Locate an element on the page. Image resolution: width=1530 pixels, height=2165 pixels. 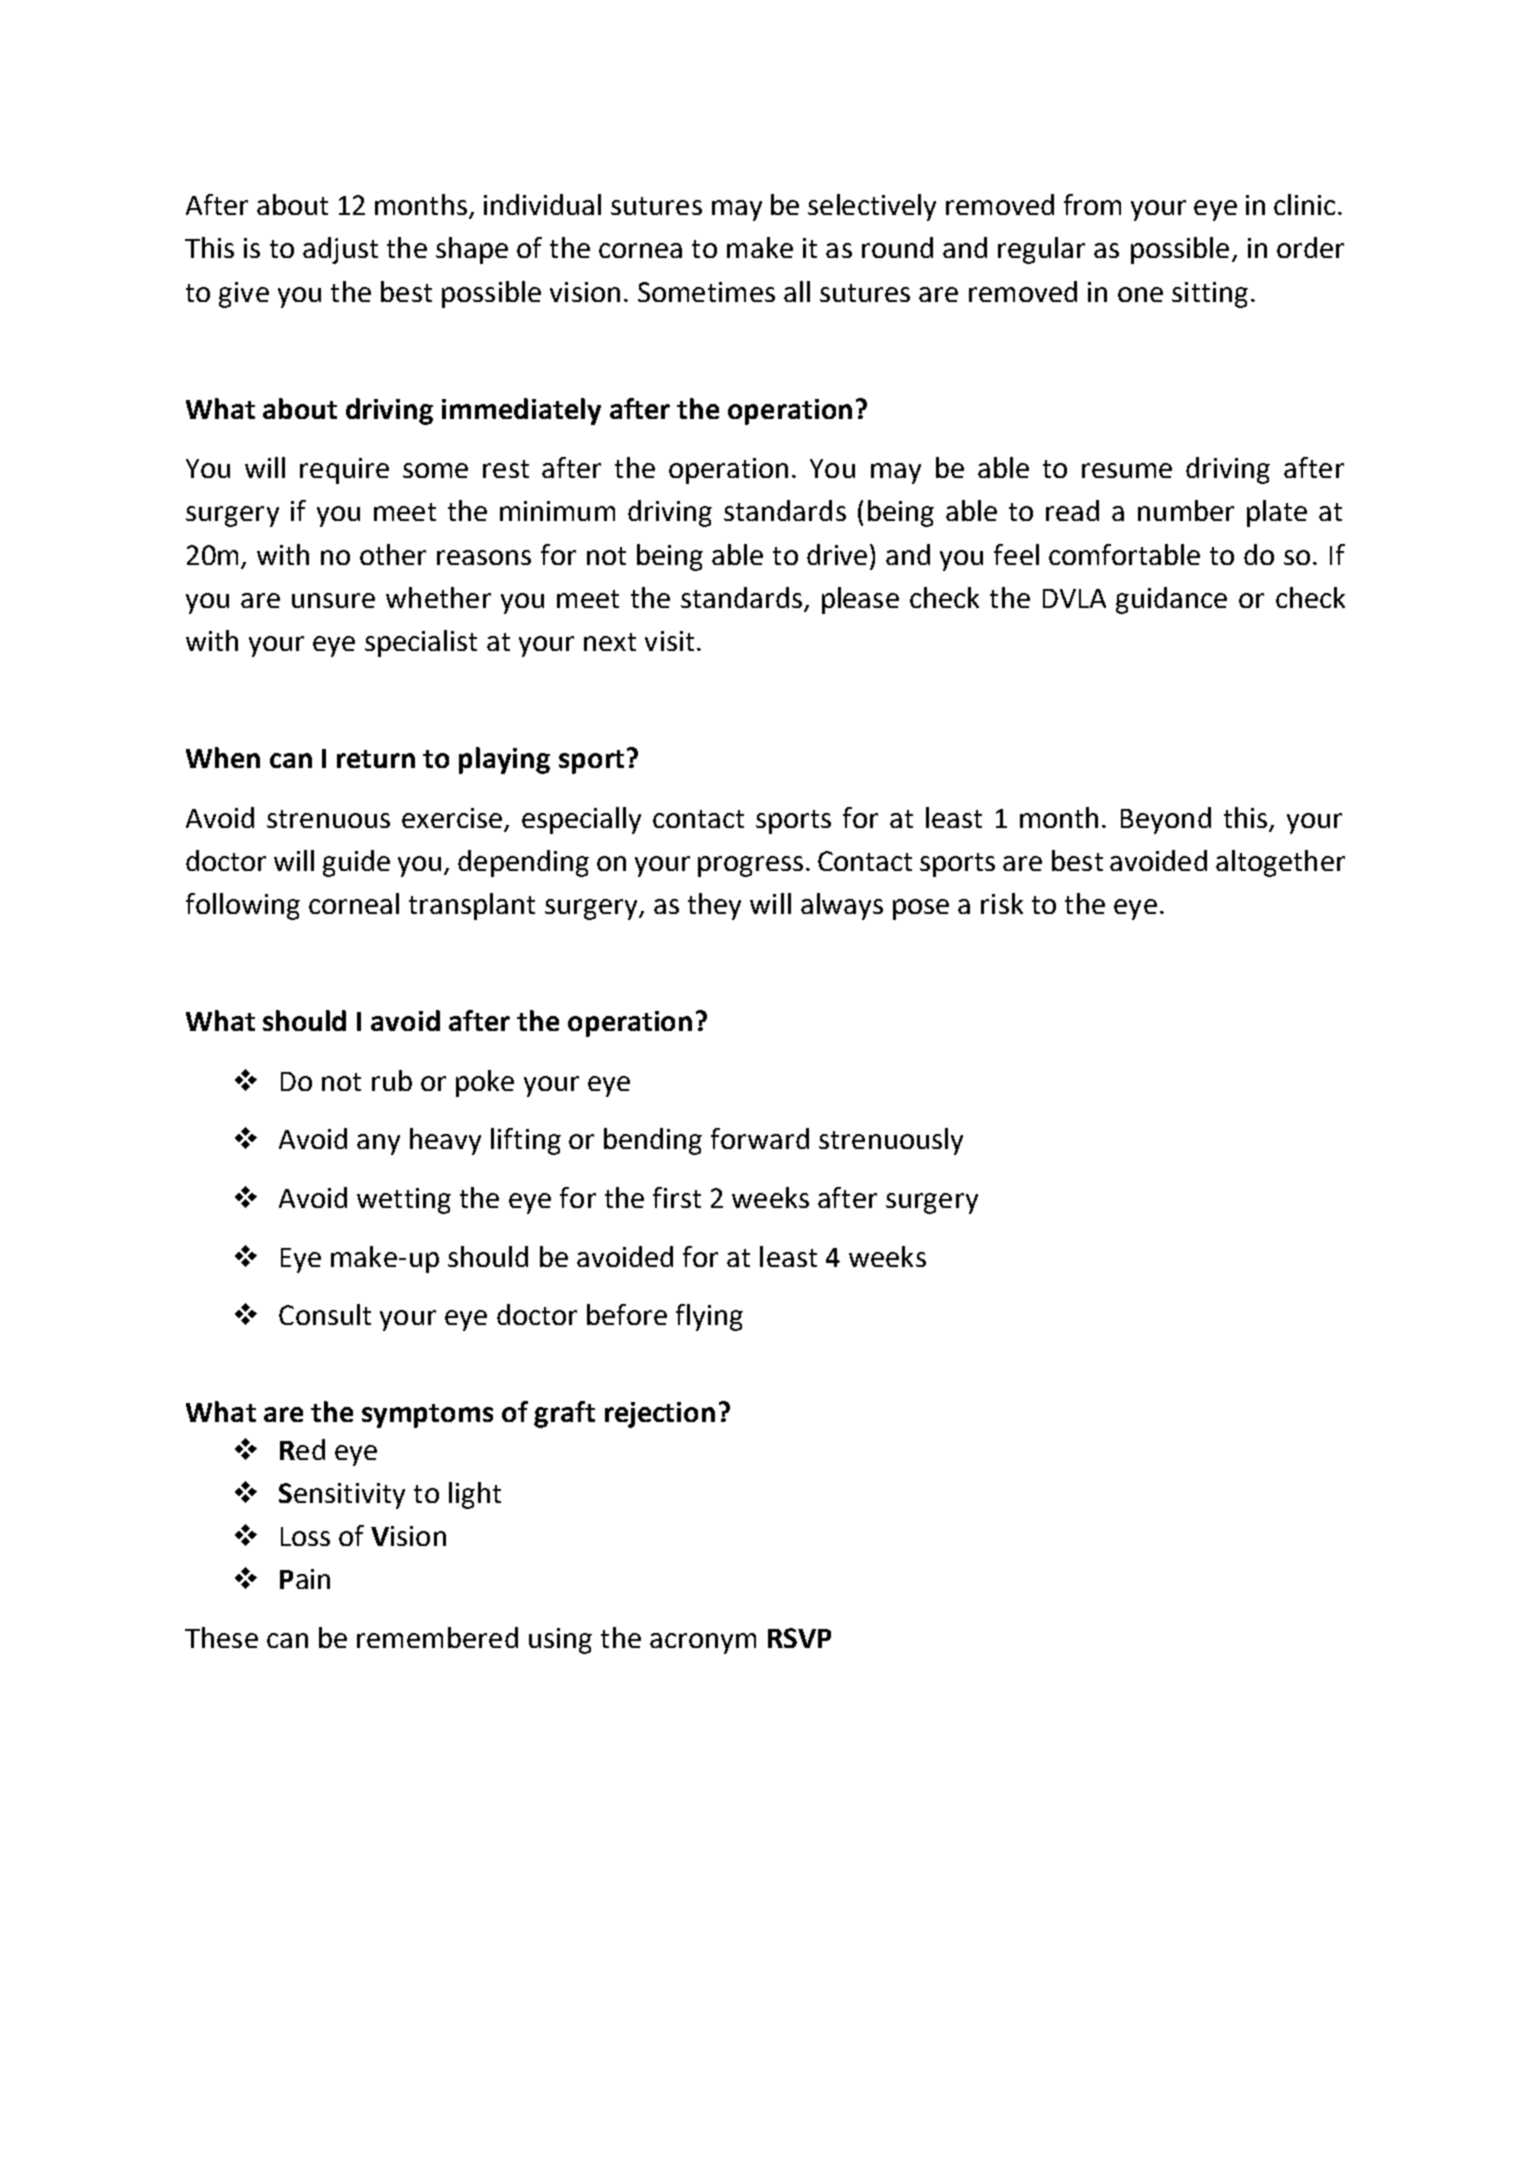
drive is located at coordinates (837, 554).
